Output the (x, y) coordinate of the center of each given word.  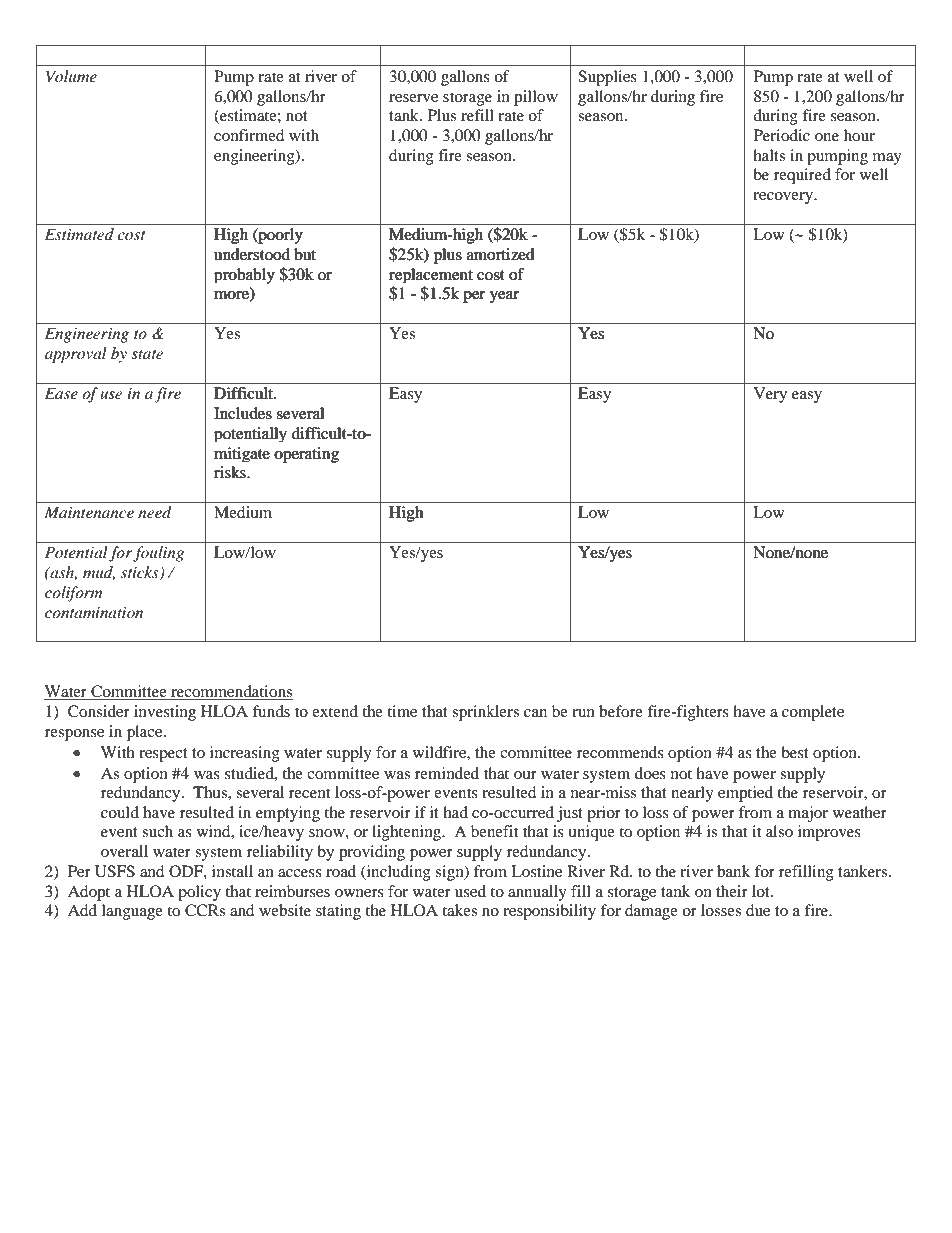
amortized (500, 254)
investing (165, 713)
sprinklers (485, 713)
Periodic (782, 135)
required (802, 176)
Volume (71, 76)
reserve (413, 98)
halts (769, 155)
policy (199, 893)
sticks (141, 573)
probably (244, 276)
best (795, 752)
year (504, 297)
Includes (243, 413)
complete (813, 713)
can (535, 713)
